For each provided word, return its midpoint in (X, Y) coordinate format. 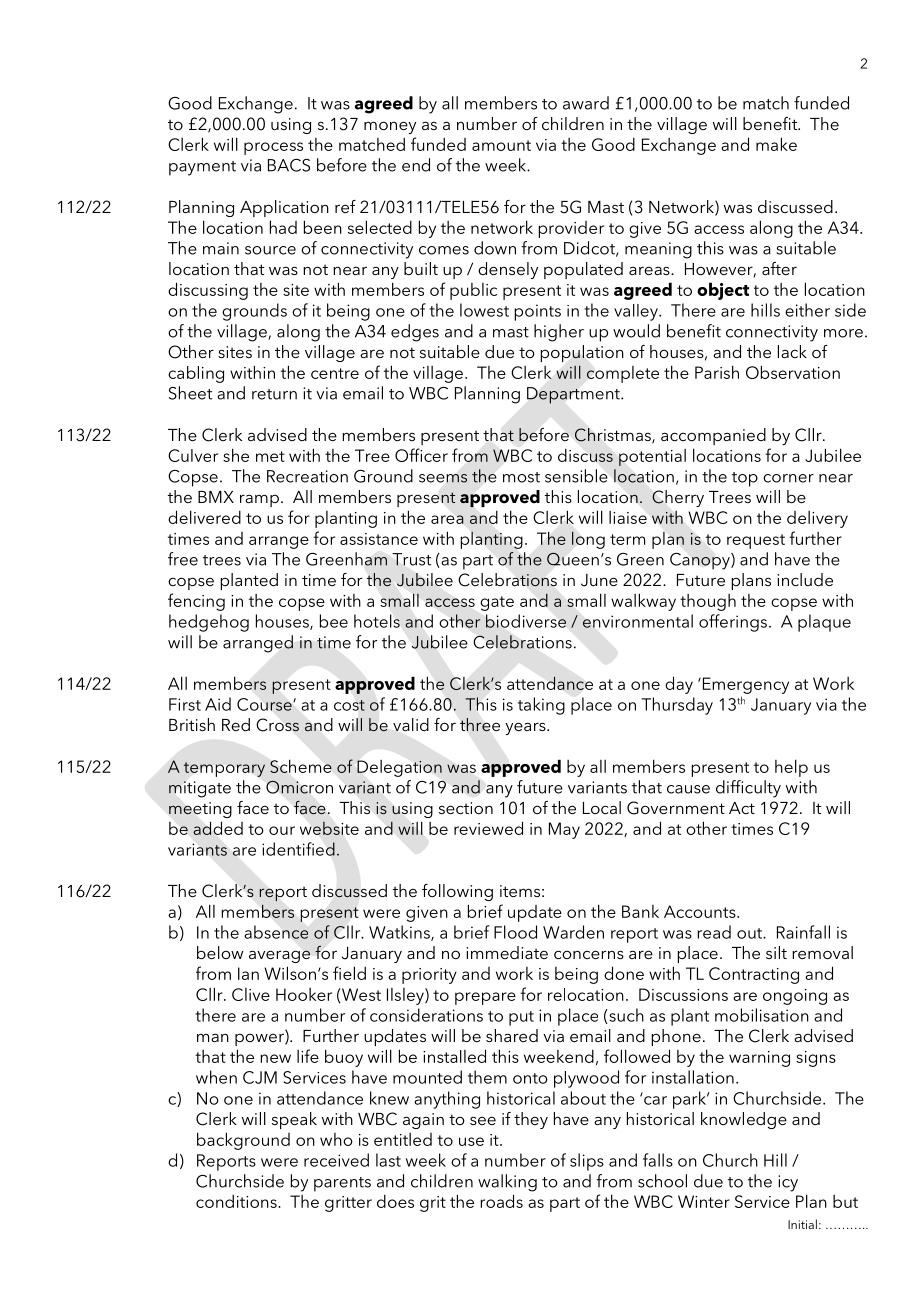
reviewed (488, 828)
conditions (237, 1201)
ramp (259, 500)
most (521, 477)
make (776, 144)
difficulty (748, 789)
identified (298, 849)
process (273, 148)
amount (501, 145)
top (745, 479)
